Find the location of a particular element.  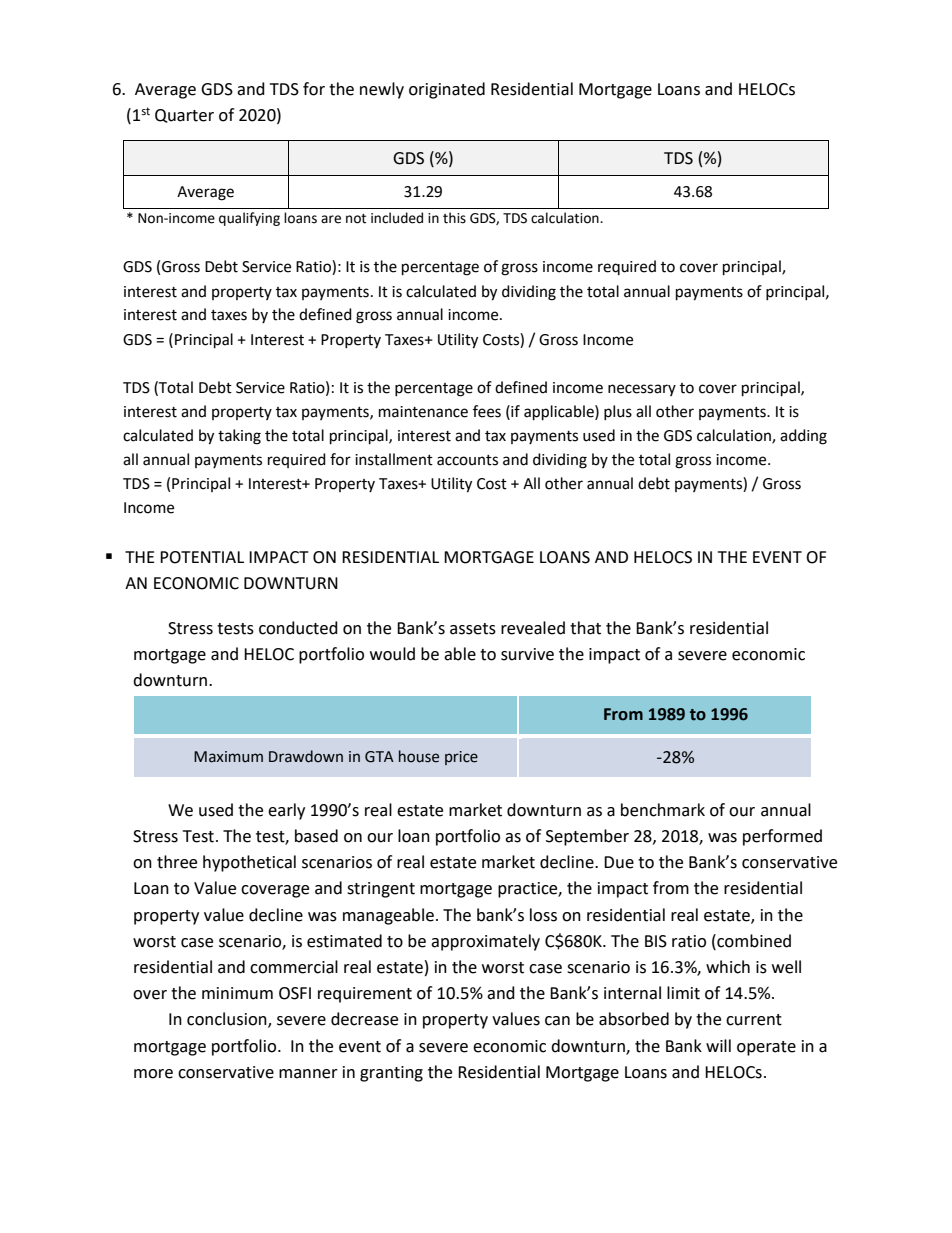

conclusion is located at coordinates (228, 1020).
